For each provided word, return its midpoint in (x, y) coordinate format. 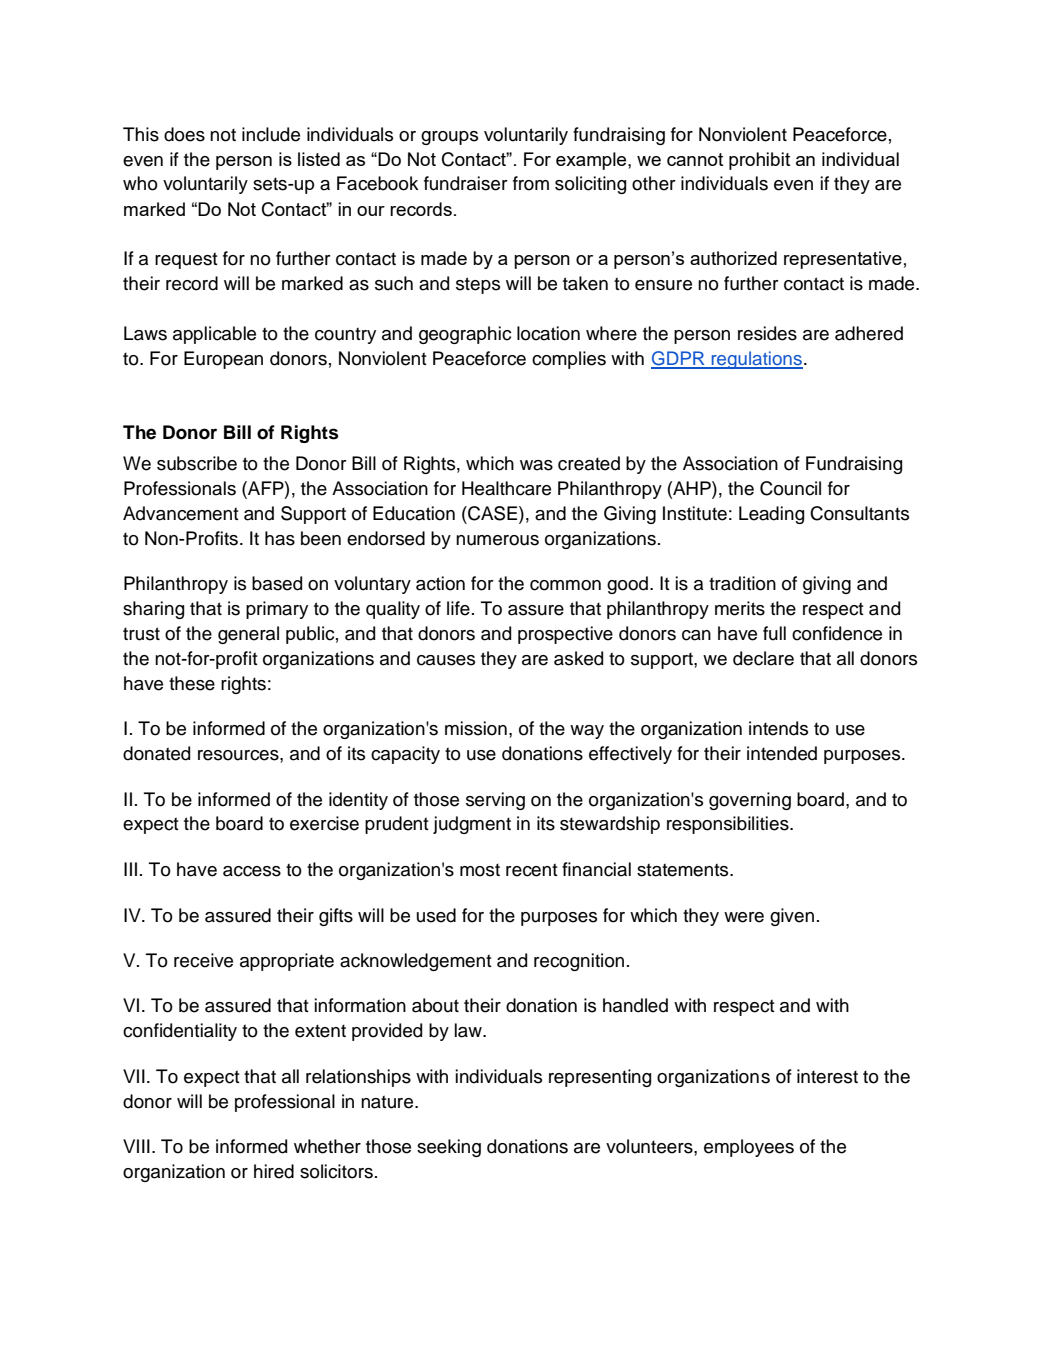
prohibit (759, 161)
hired (274, 1171)
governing (750, 801)
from (531, 183)
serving (495, 801)
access (252, 871)
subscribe (197, 463)
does (184, 134)
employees (749, 1148)
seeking (449, 1148)
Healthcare (506, 488)
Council (790, 488)
